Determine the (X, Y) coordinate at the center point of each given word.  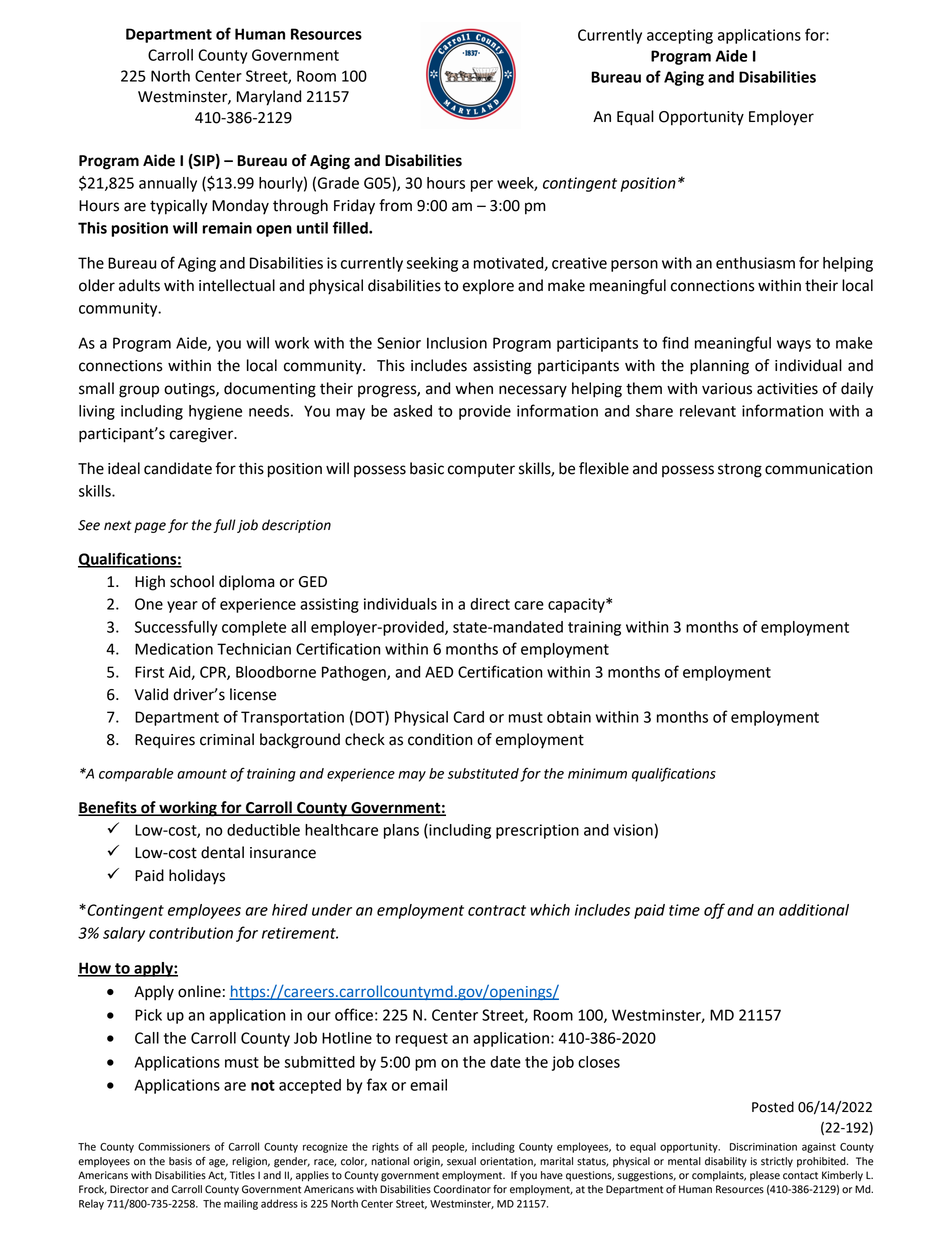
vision (633, 830)
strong (740, 470)
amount (202, 774)
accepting (680, 36)
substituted (483, 773)
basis (180, 1161)
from (395, 205)
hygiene (215, 412)
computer (481, 470)
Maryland (269, 98)
